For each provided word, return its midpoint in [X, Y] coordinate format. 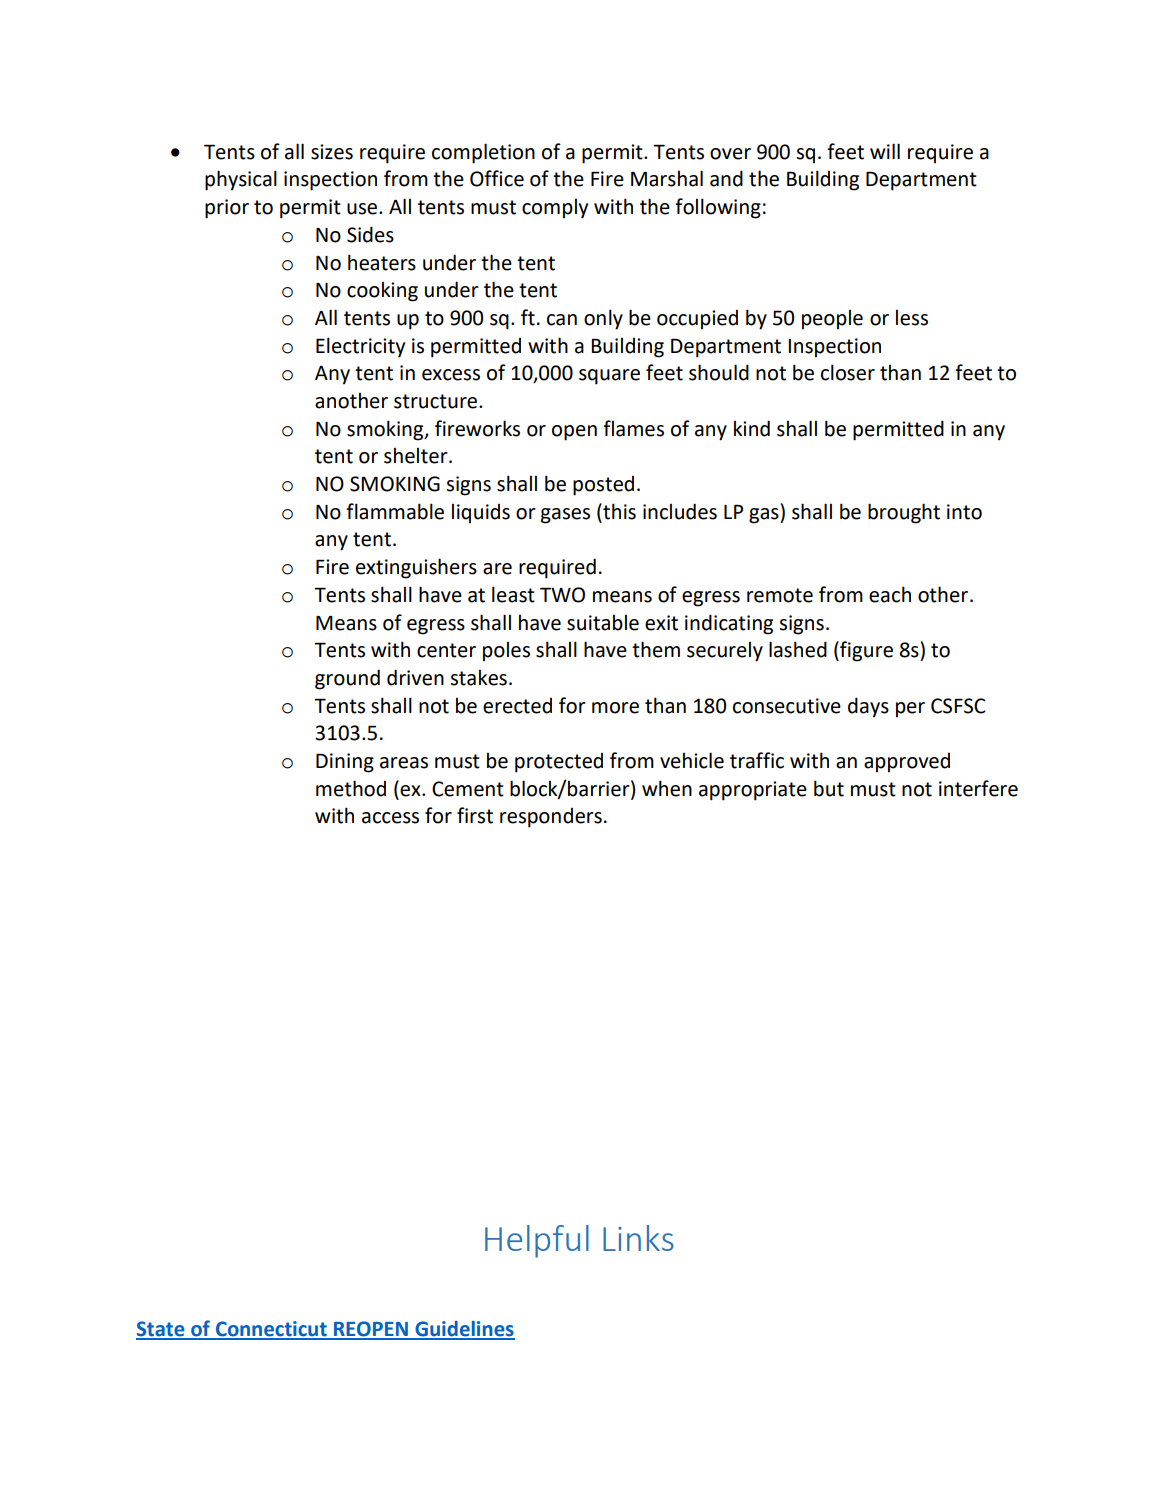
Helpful [537, 1241]
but [829, 788]
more [615, 708]
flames [633, 428]
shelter [417, 456]
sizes [332, 152]
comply [555, 209]
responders [551, 818]
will [885, 151]
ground [347, 679]
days [868, 707]
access [390, 818]
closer [848, 372]
